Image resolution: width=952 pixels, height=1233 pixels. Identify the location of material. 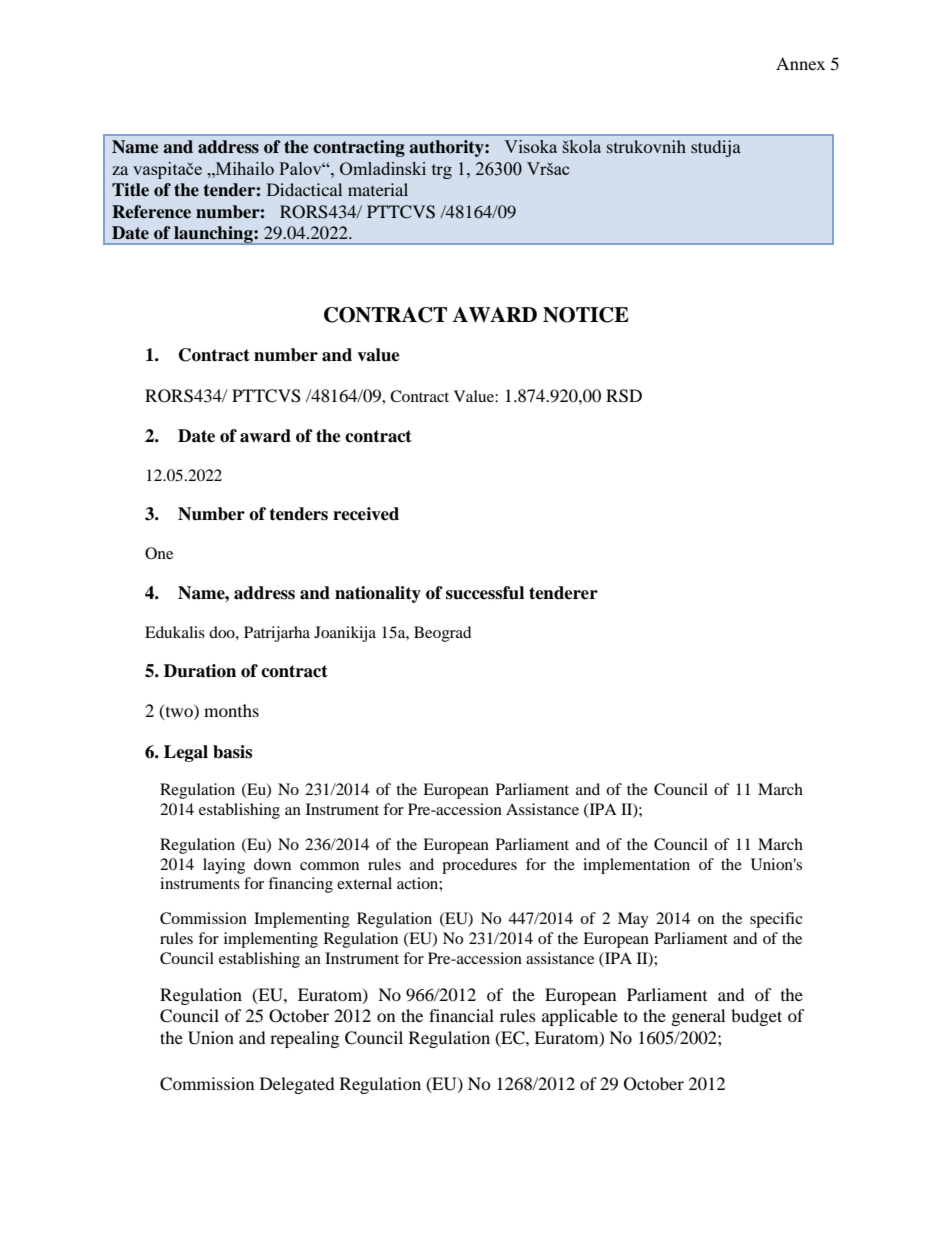
(378, 189).
